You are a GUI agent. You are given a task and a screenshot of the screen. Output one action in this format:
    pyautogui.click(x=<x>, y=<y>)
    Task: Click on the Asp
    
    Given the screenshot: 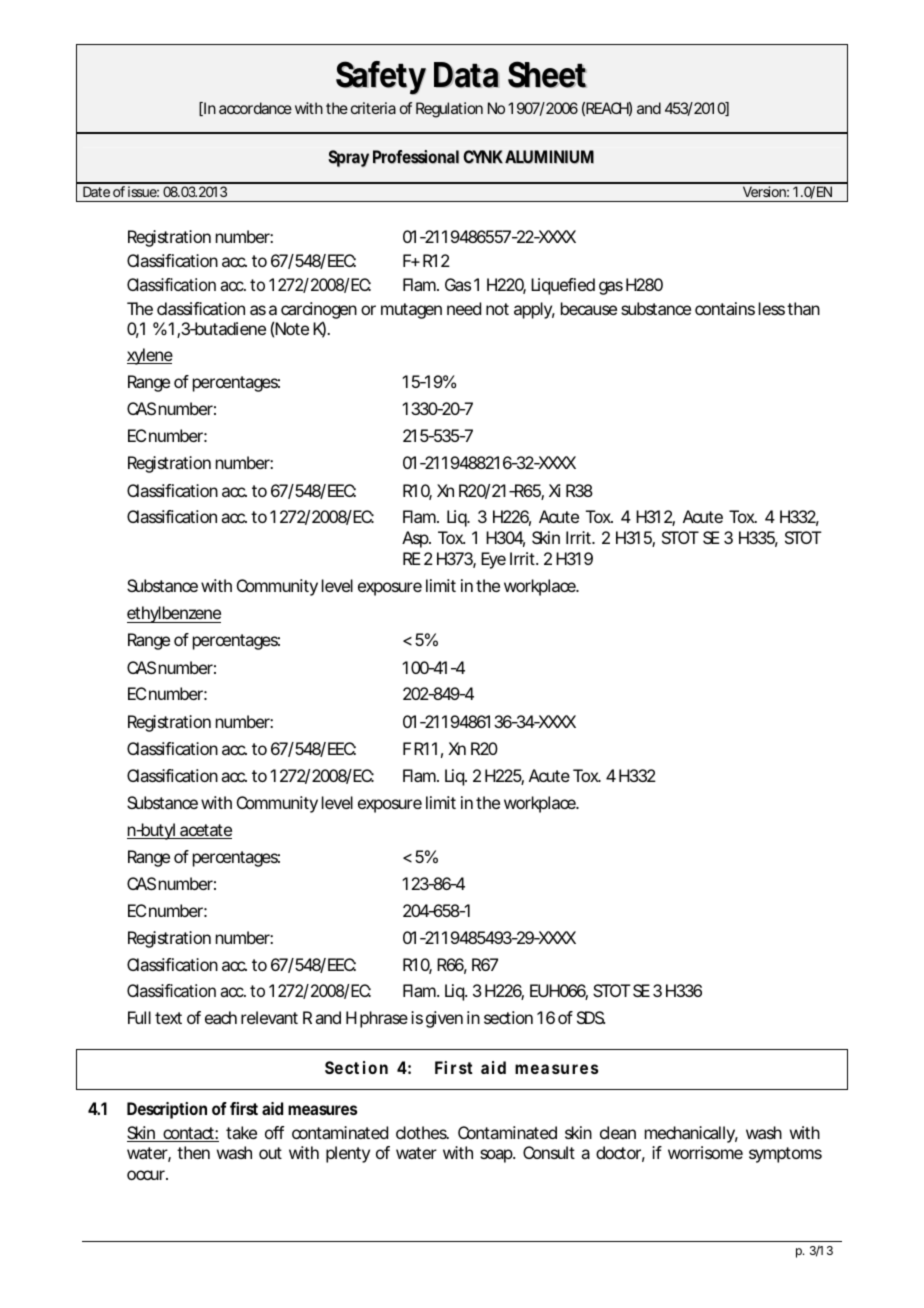 What is the action you would take?
    pyautogui.click(x=416, y=539)
